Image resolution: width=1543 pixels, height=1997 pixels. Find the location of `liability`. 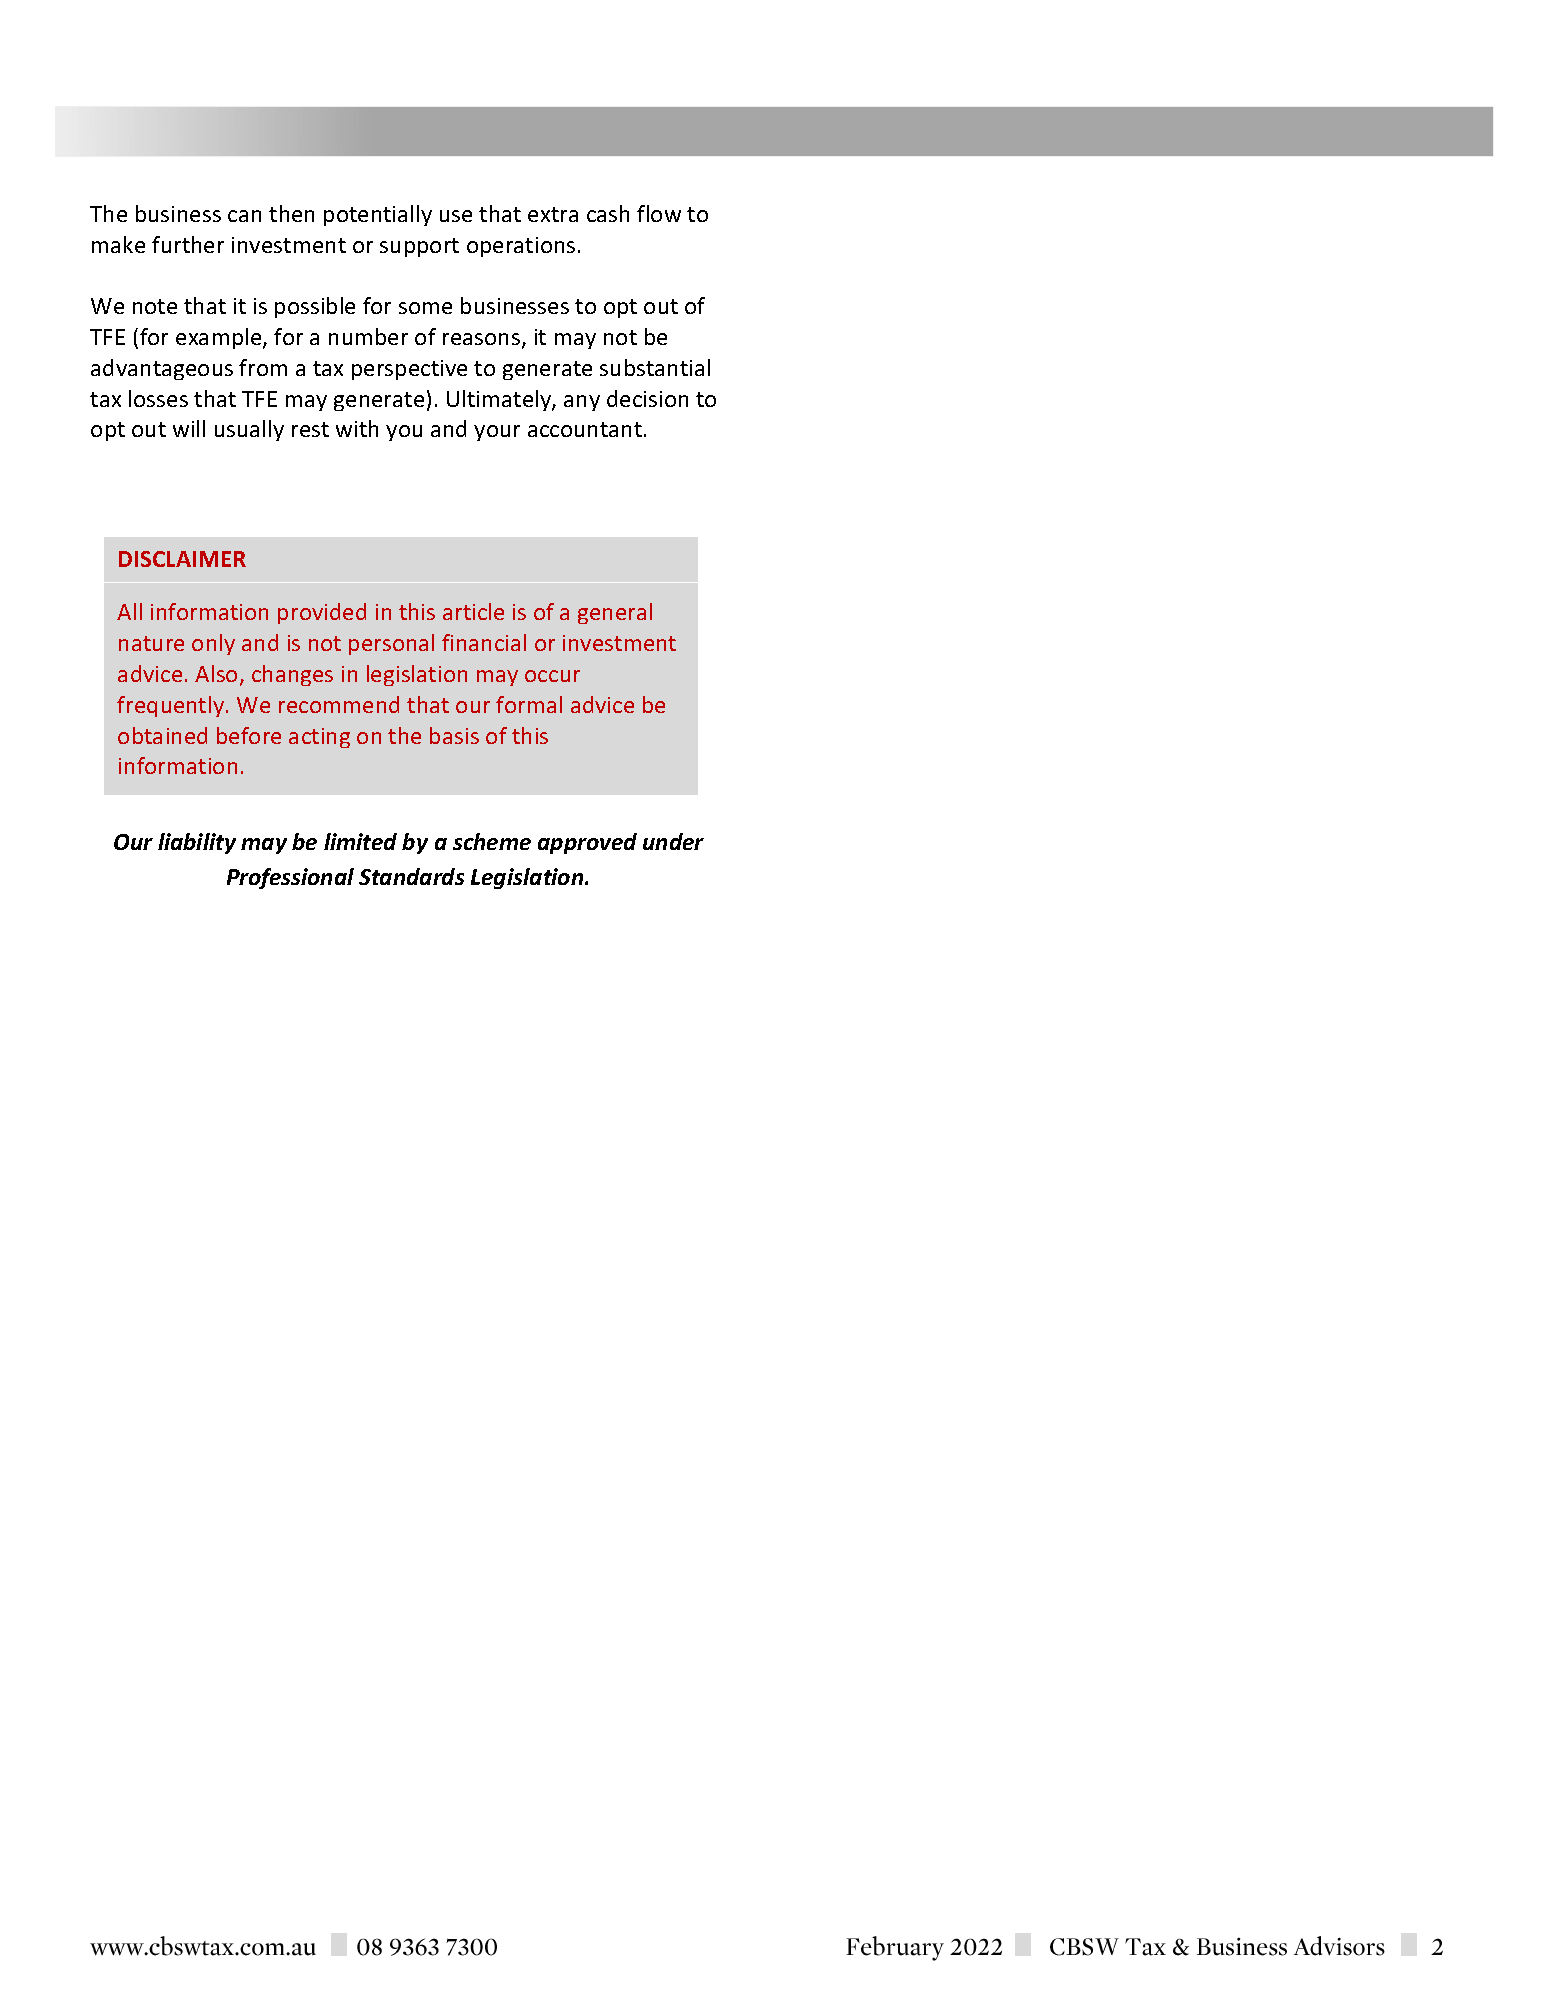

liability is located at coordinates (197, 843).
